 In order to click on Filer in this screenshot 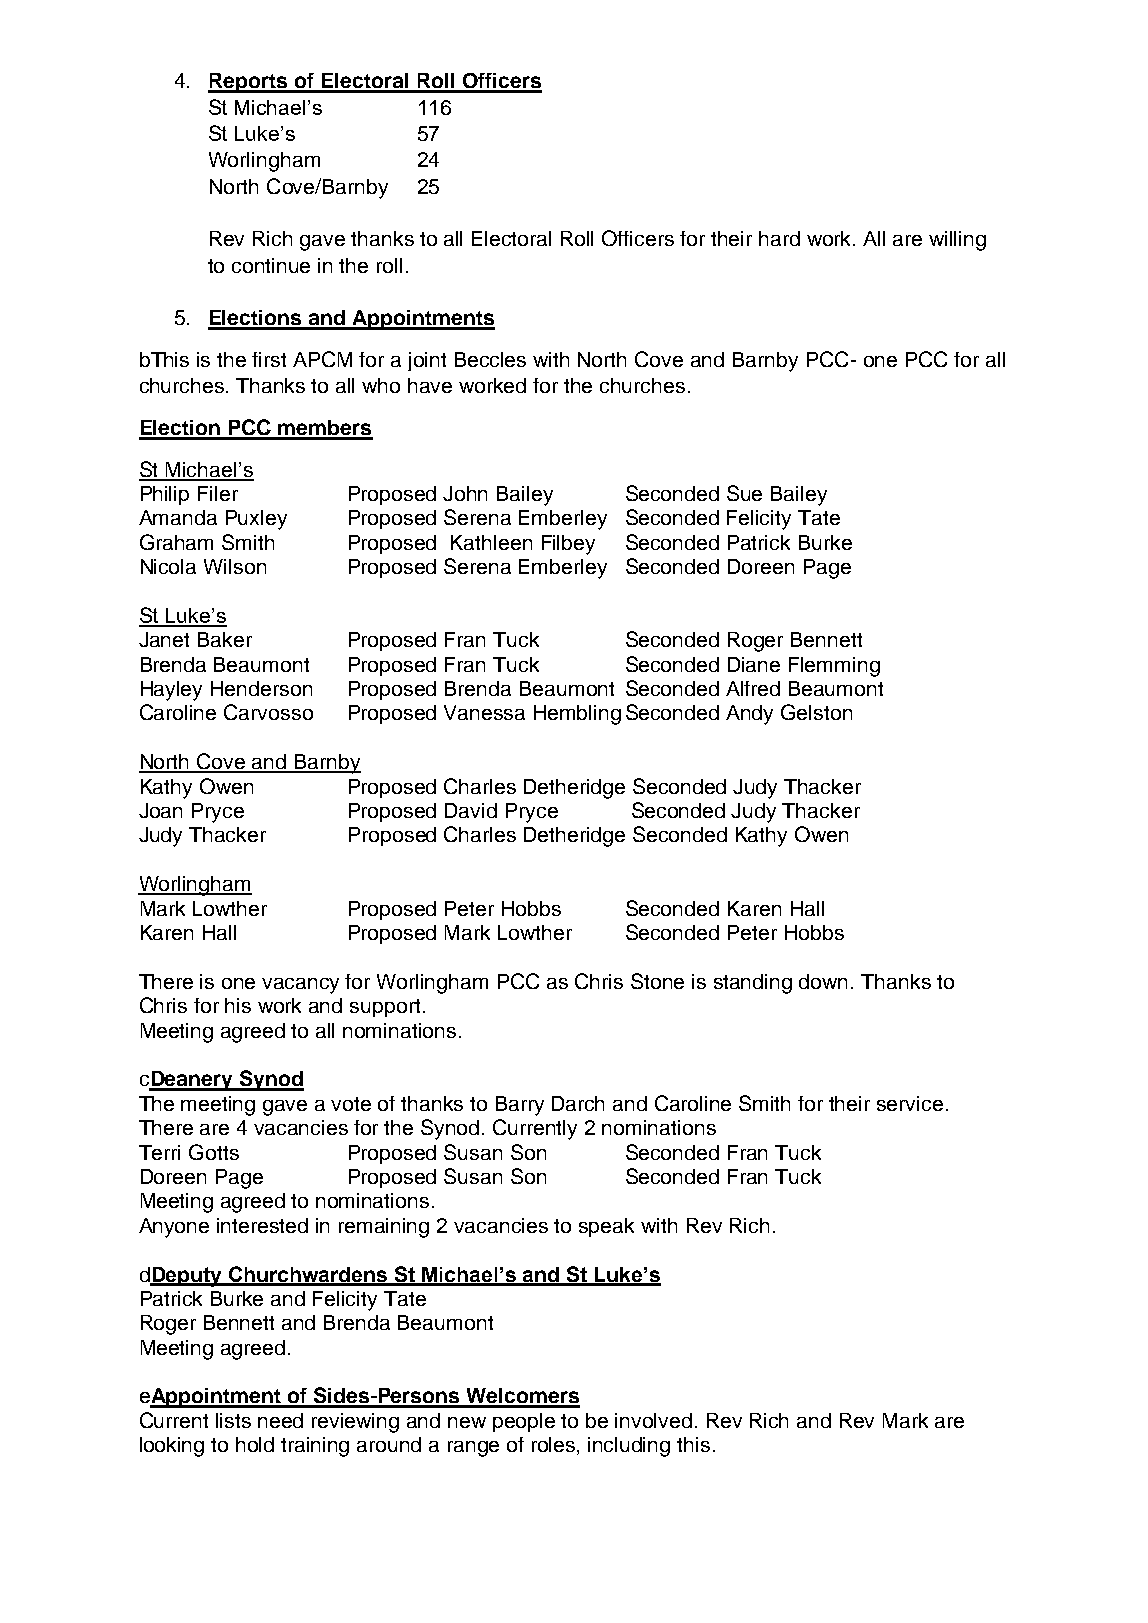, I will do `click(218, 493)`.
